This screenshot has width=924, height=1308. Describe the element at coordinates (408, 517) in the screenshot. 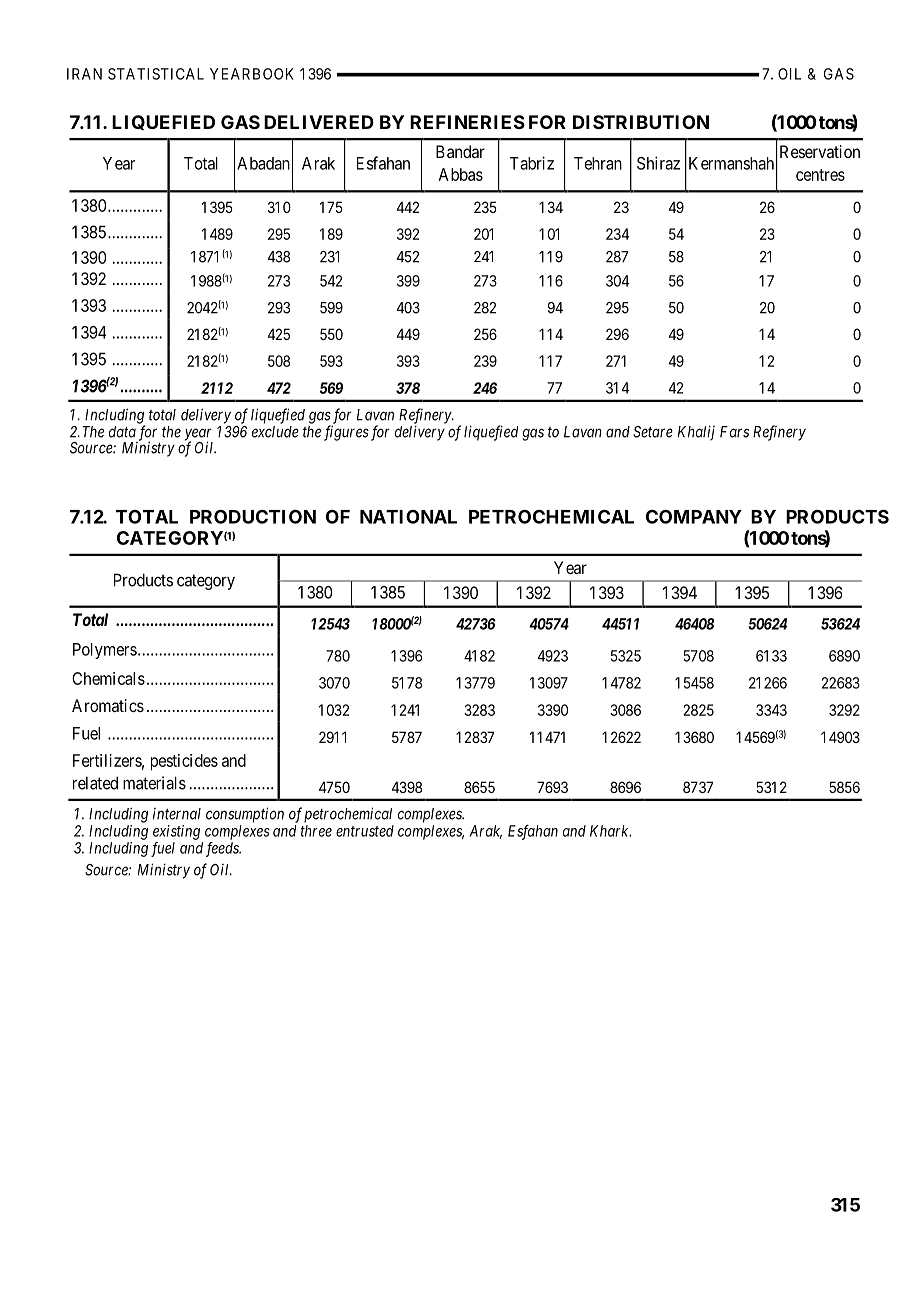

I see `NATIONAL` at that location.
